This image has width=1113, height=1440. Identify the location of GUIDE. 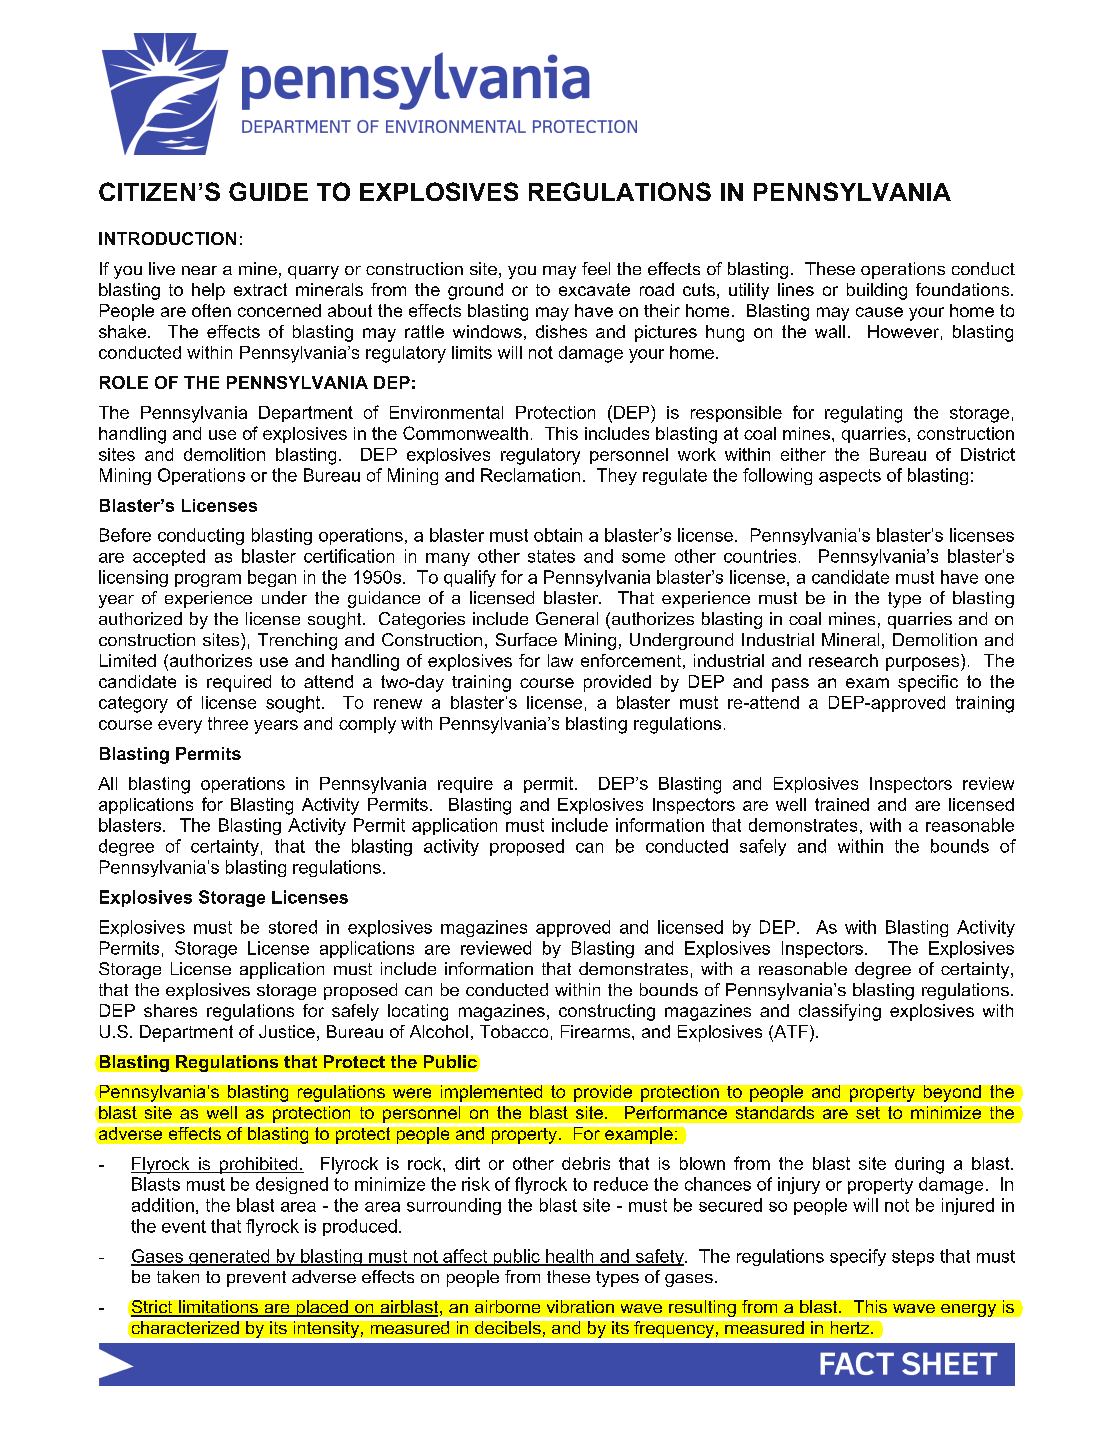
(268, 191).
